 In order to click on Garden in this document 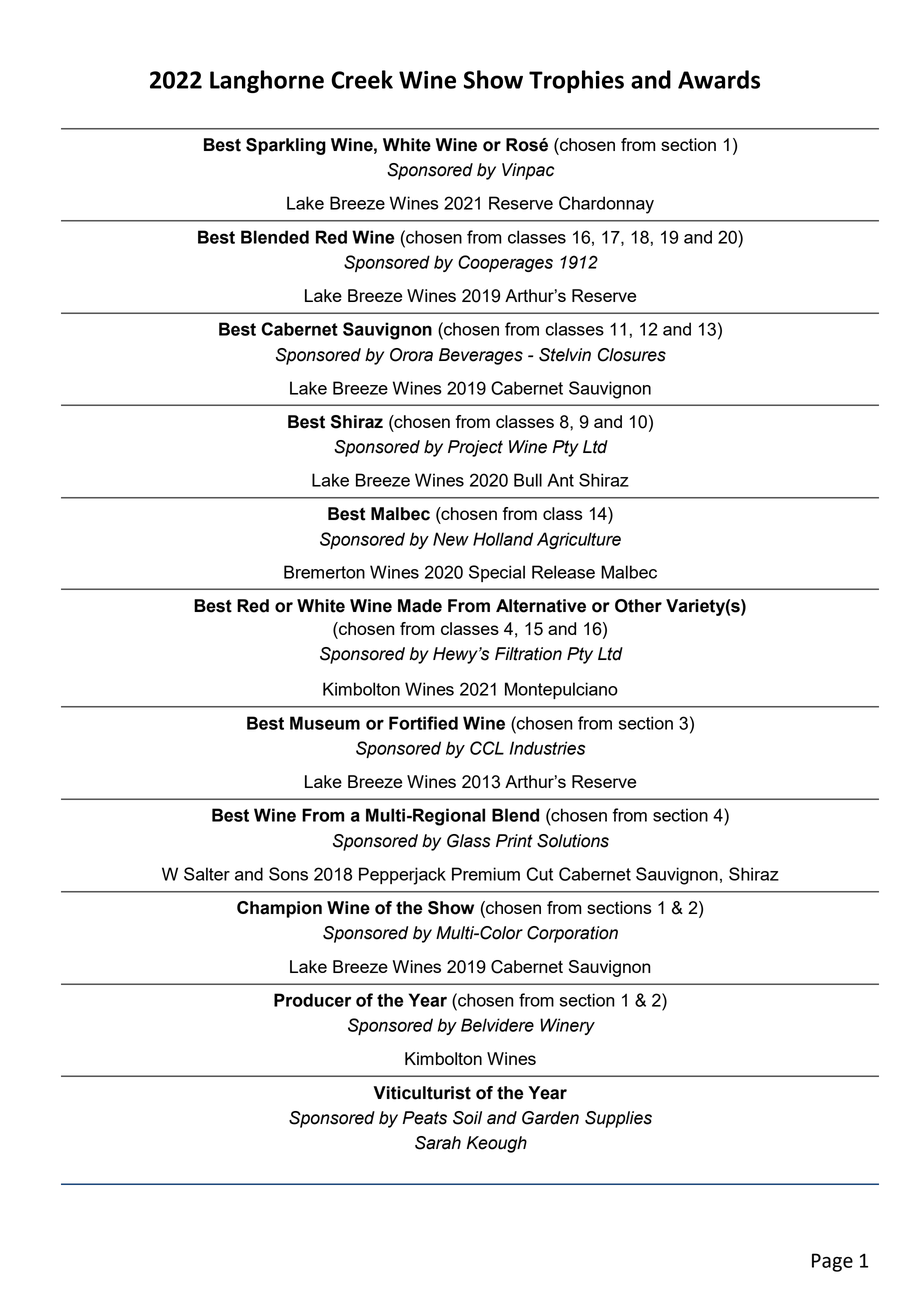, I will do `click(550, 1118)`.
